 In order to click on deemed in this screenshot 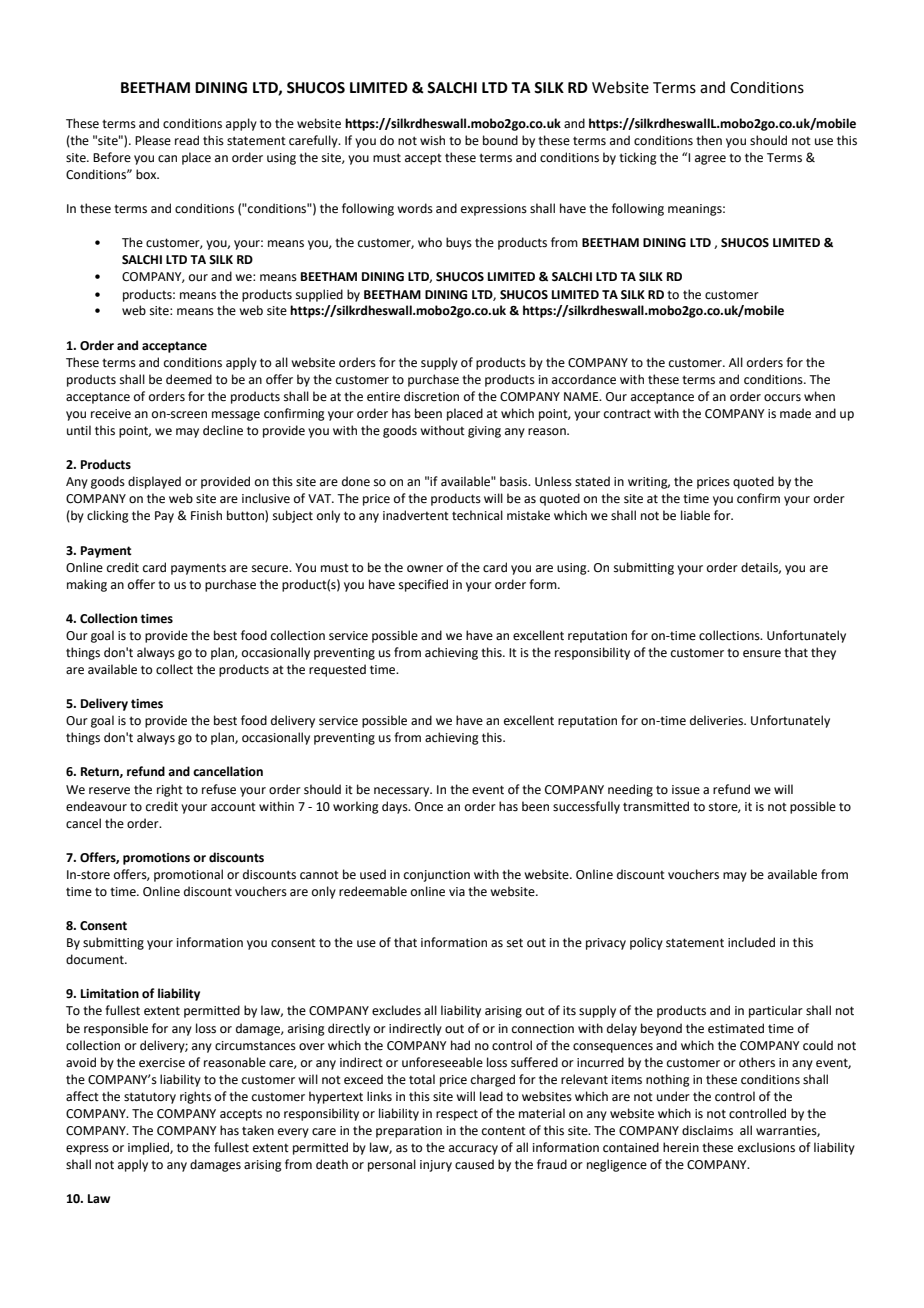, I will do `click(189, 379)`.
